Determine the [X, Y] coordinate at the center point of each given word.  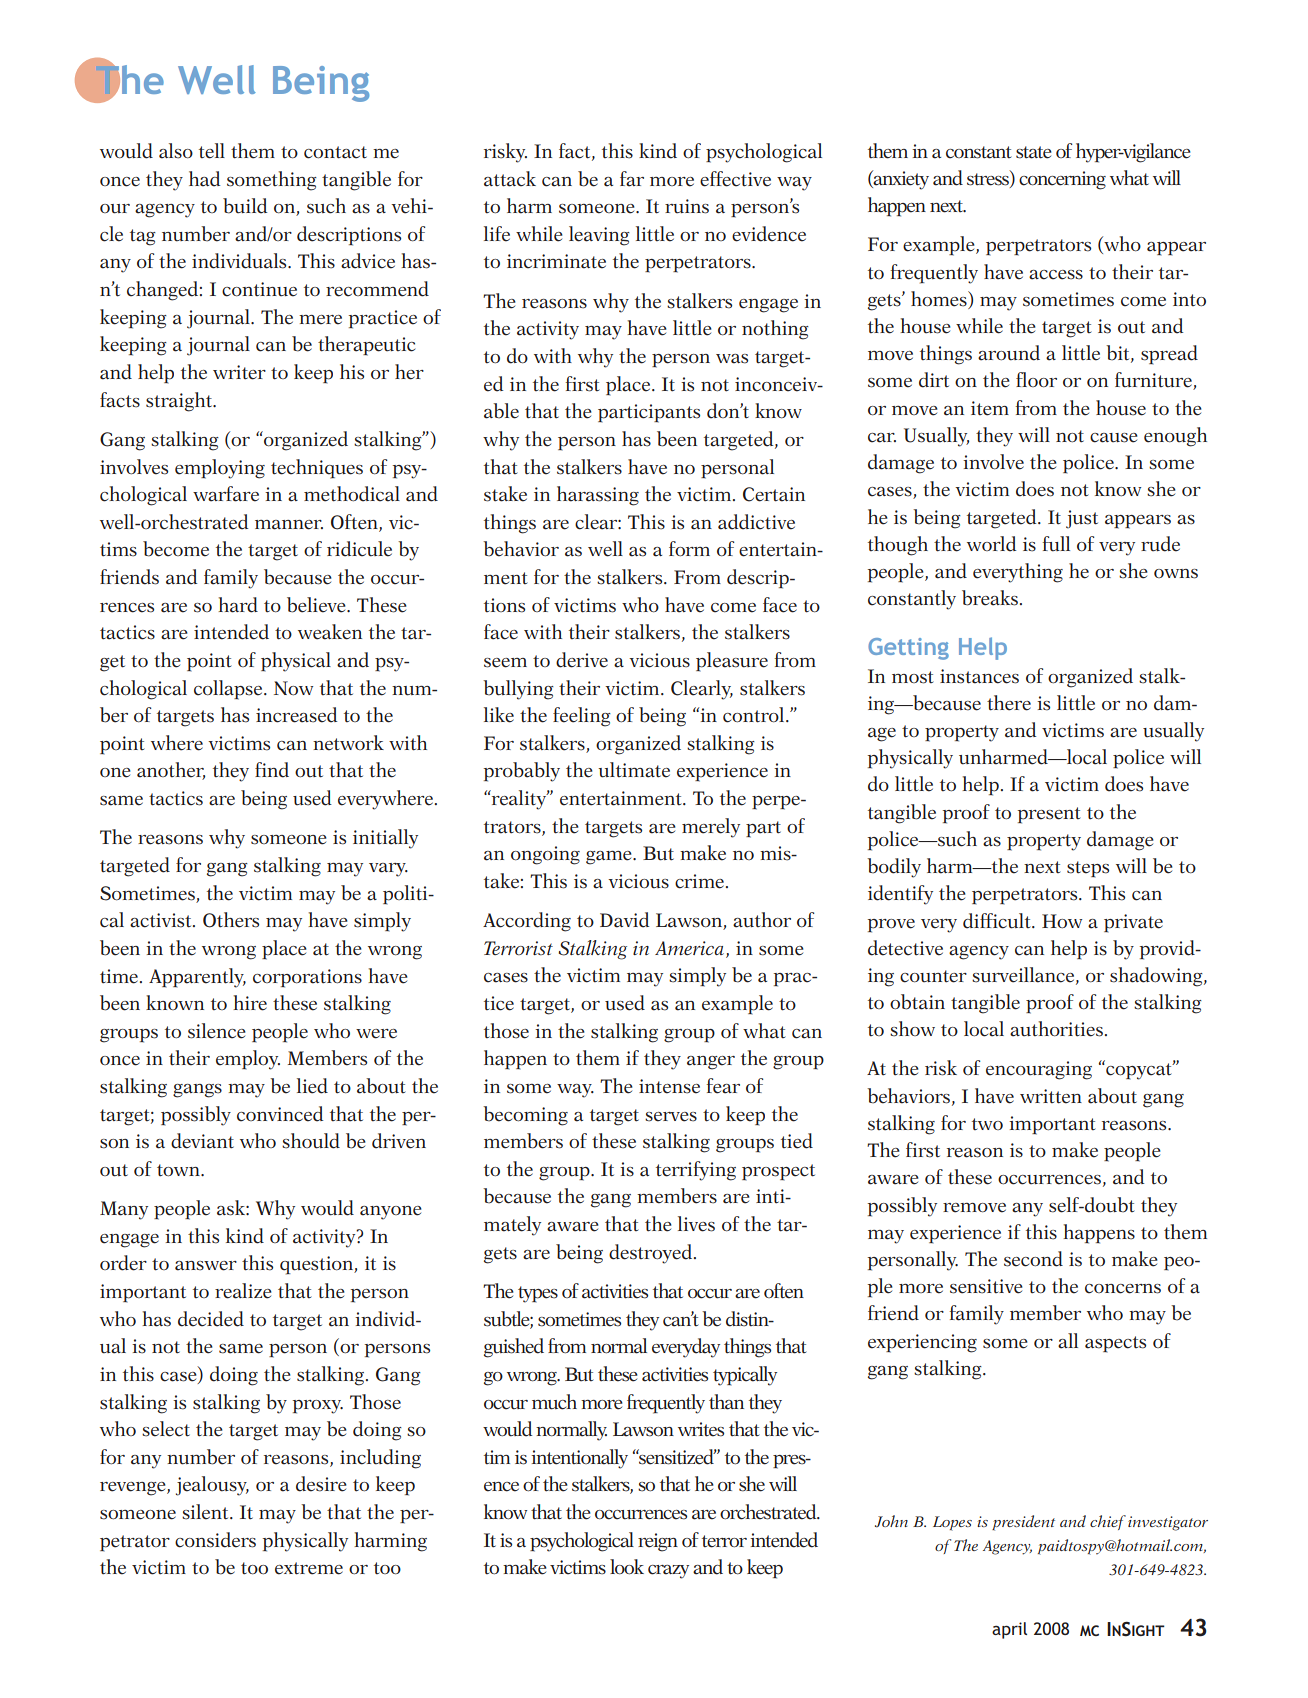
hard [238, 605]
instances [979, 676]
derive [582, 660]
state [1034, 152]
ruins [687, 206]
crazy [668, 1572]
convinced [280, 1114]
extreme [309, 1568]
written [1051, 1096]
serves [671, 1117]
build [245, 206]
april [1009, 1630]
